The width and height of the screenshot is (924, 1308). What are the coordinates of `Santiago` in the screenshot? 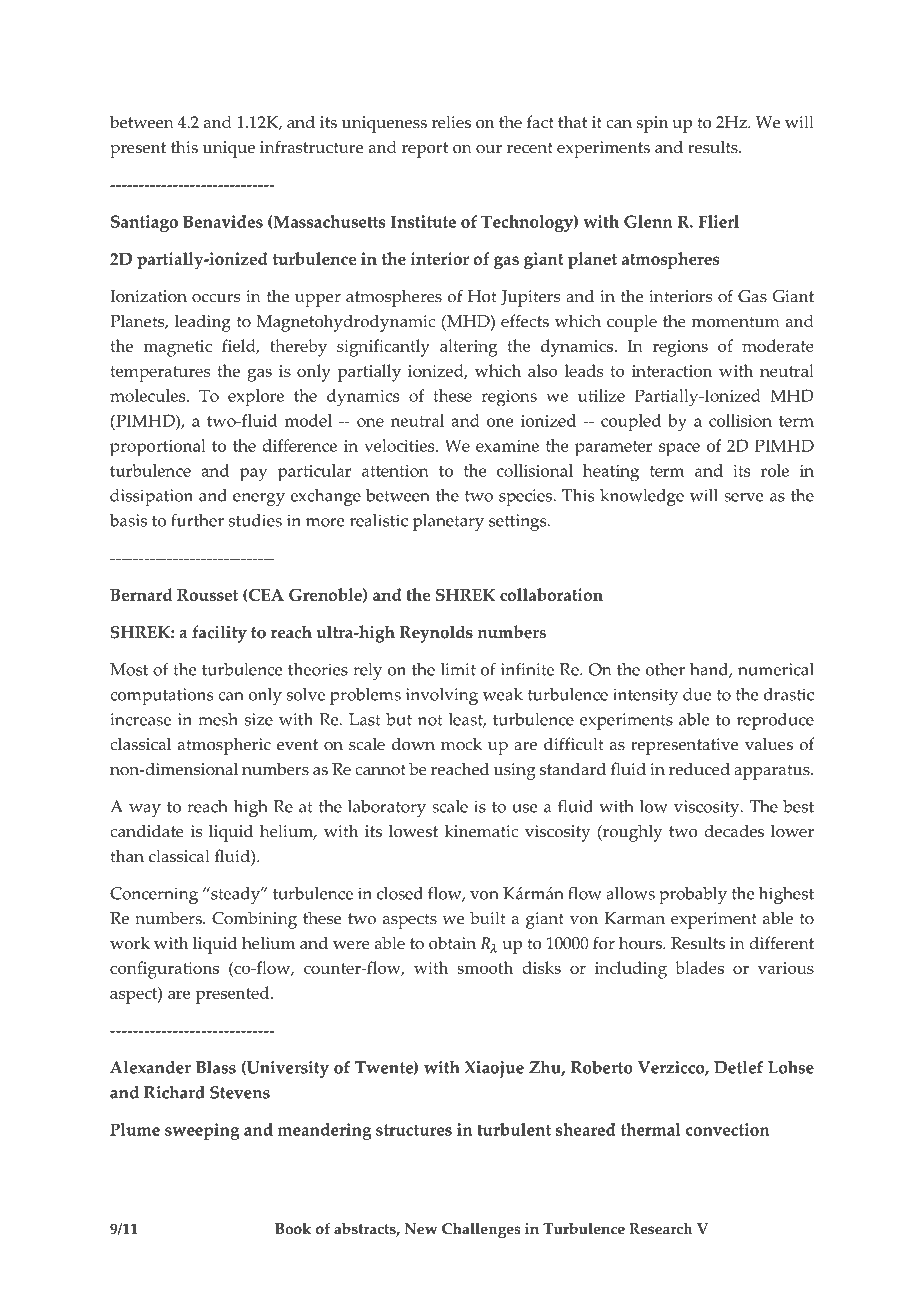 It's located at (144, 223).
